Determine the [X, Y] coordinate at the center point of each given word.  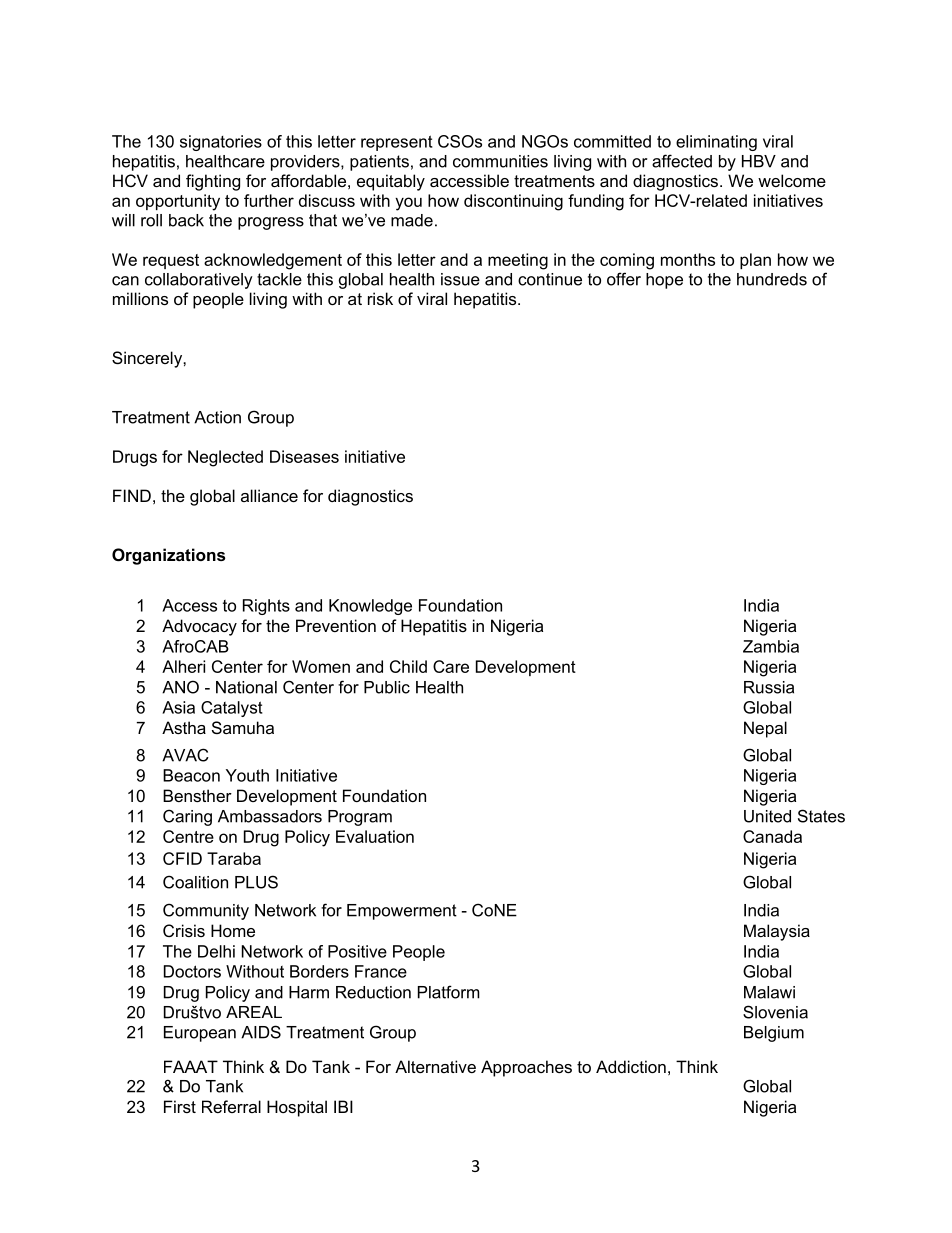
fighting [213, 182]
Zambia [771, 646]
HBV [759, 161]
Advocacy [199, 627]
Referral [231, 1106]
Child [408, 666]
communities [500, 161]
